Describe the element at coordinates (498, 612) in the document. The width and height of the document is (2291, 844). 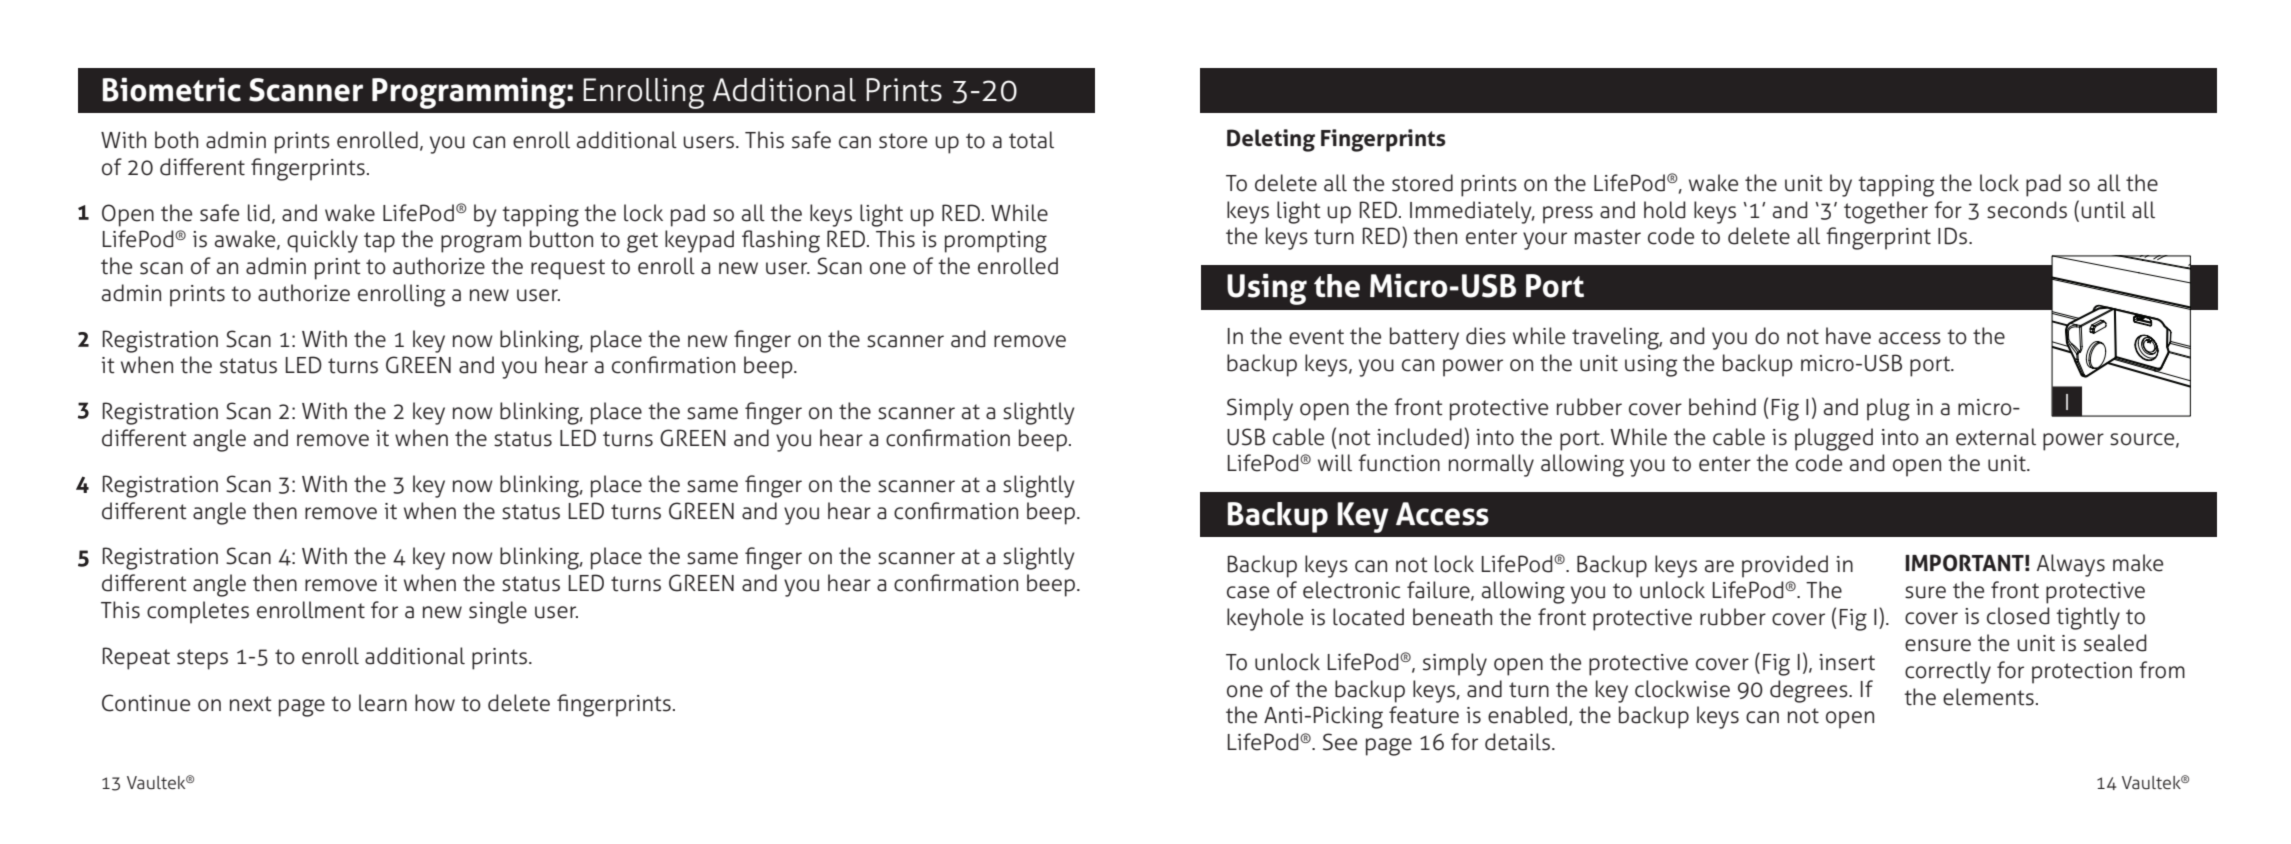
I see `single` at that location.
